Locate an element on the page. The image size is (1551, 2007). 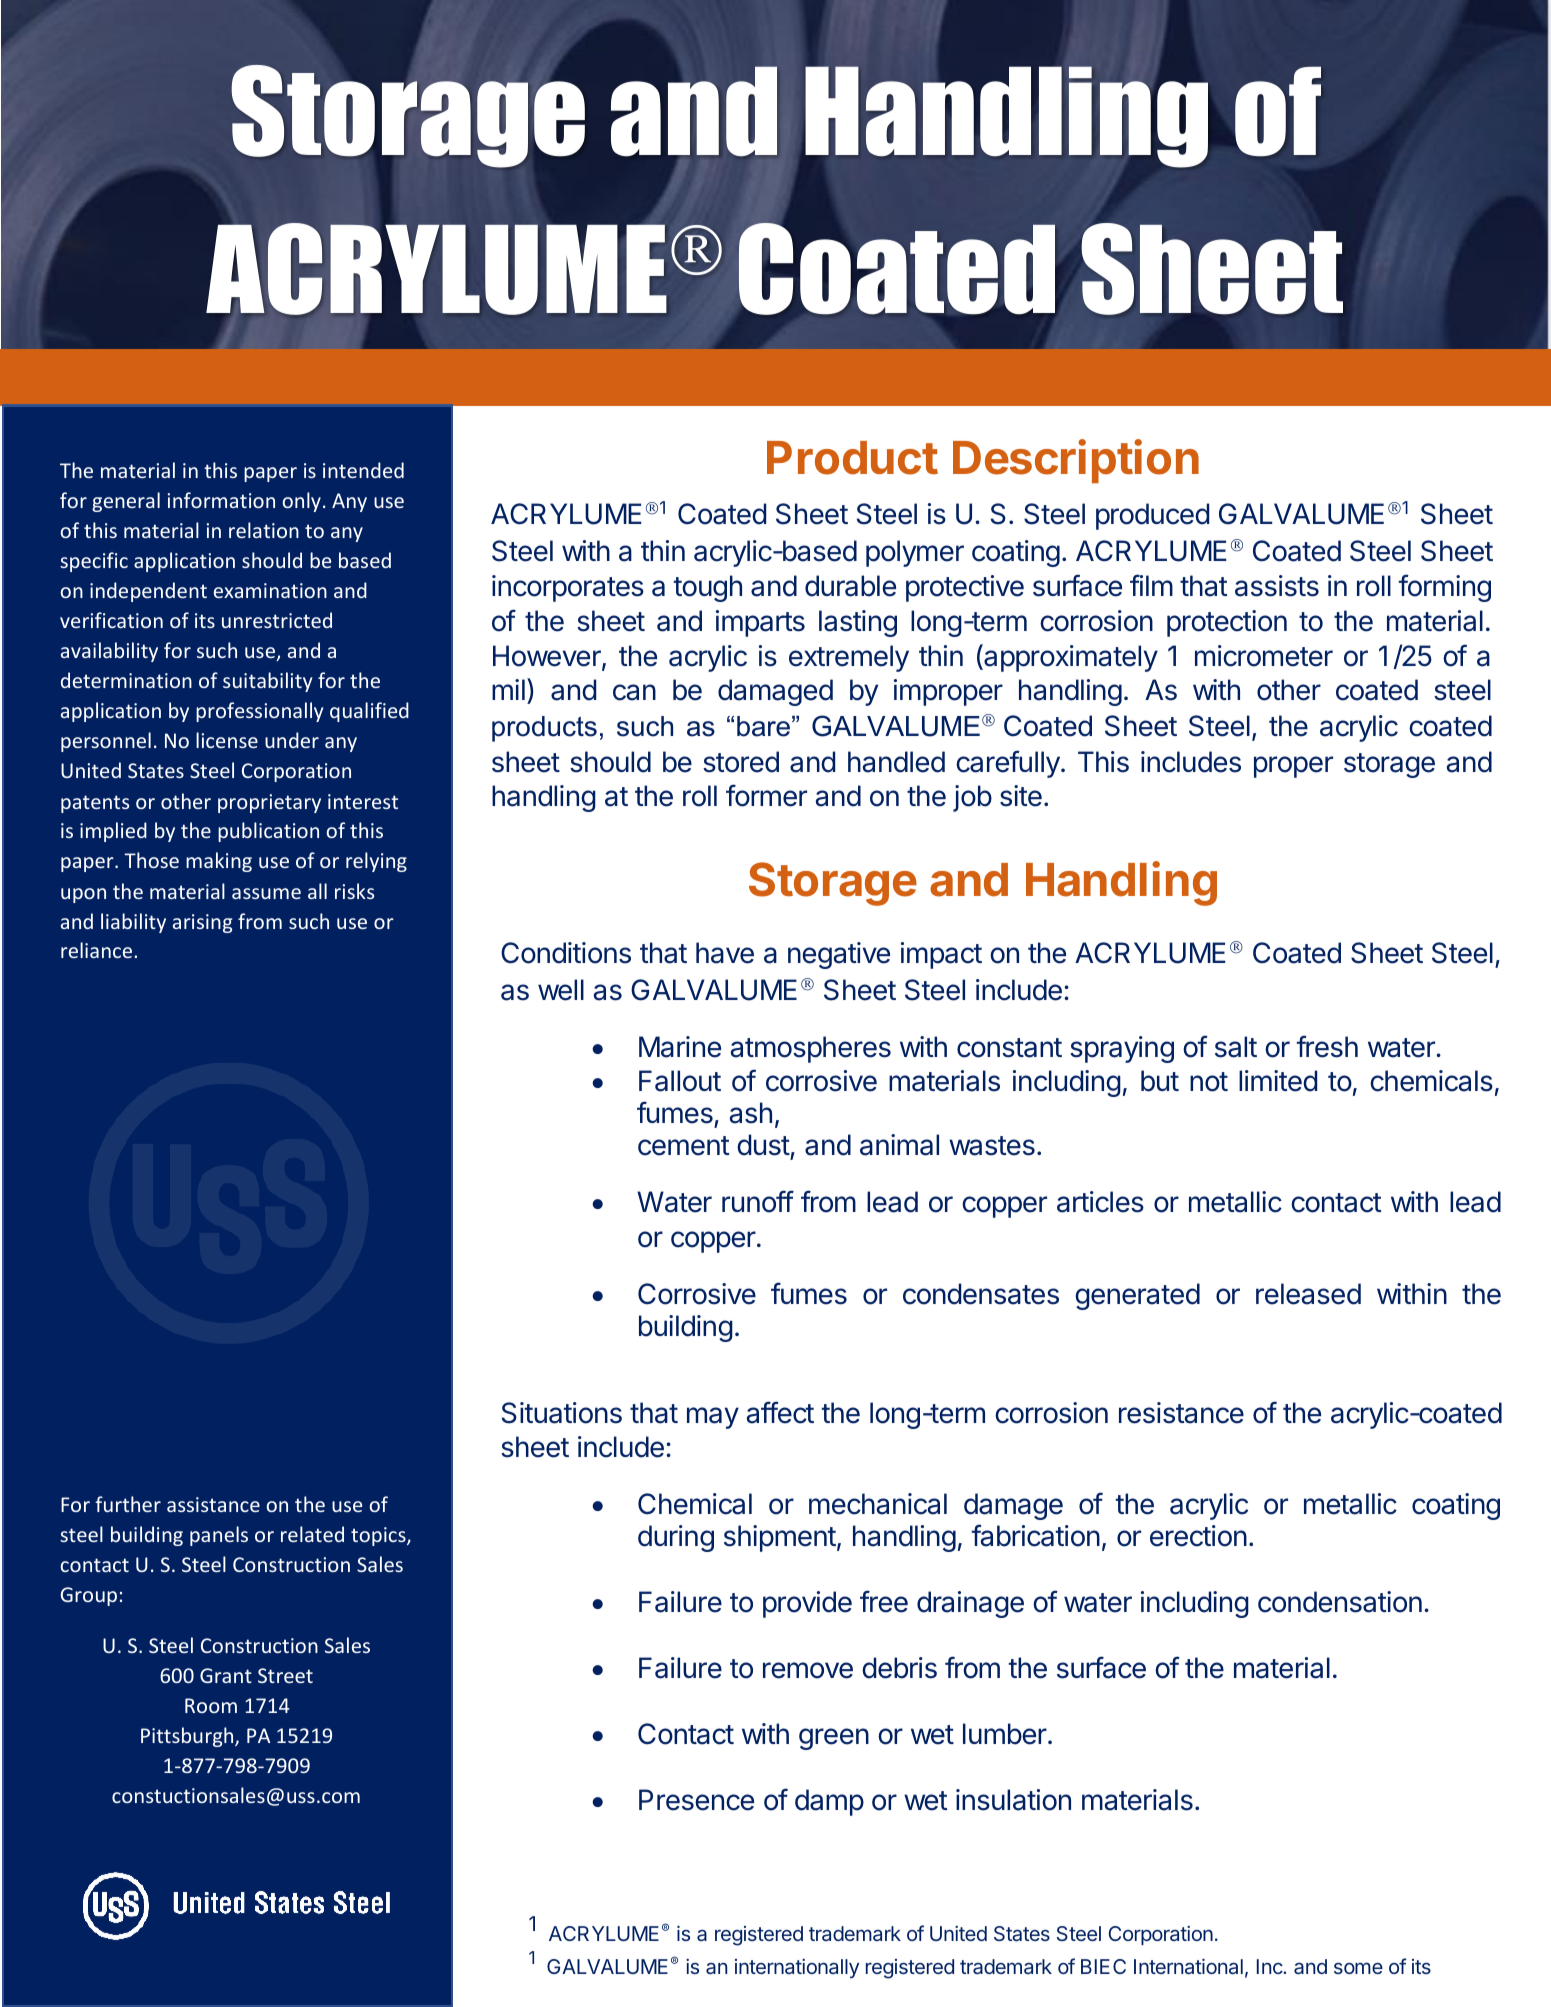
damp is located at coordinates (829, 1802).
